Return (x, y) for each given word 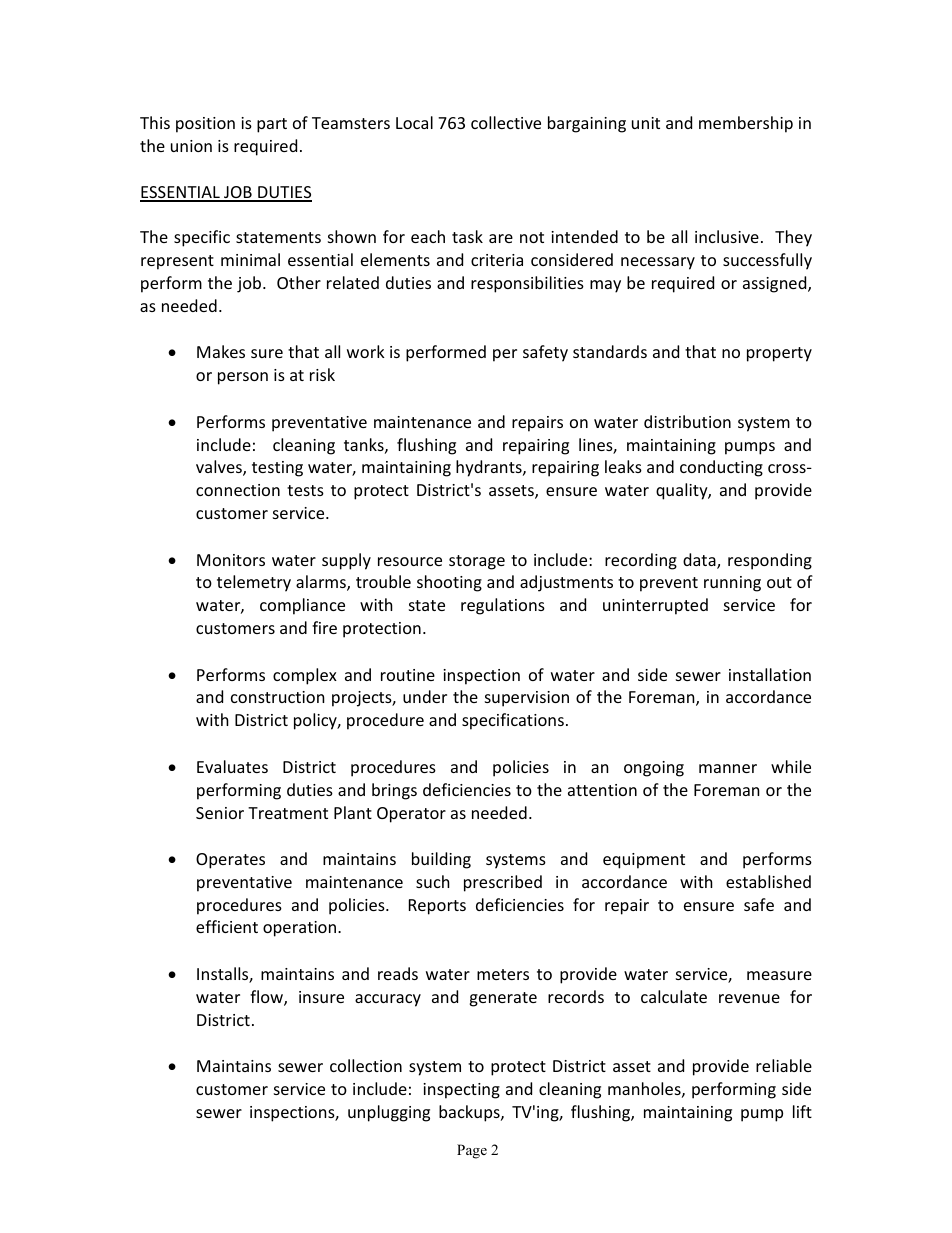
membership (746, 124)
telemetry (254, 583)
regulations (503, 606)
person (243, 378)
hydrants (490, 468)
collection (366, 1065)
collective (506, 122)
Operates (230, 861)
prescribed (503, 883)
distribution (687, 421)
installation (770, 674)
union (191, 146)
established (768, 881)
